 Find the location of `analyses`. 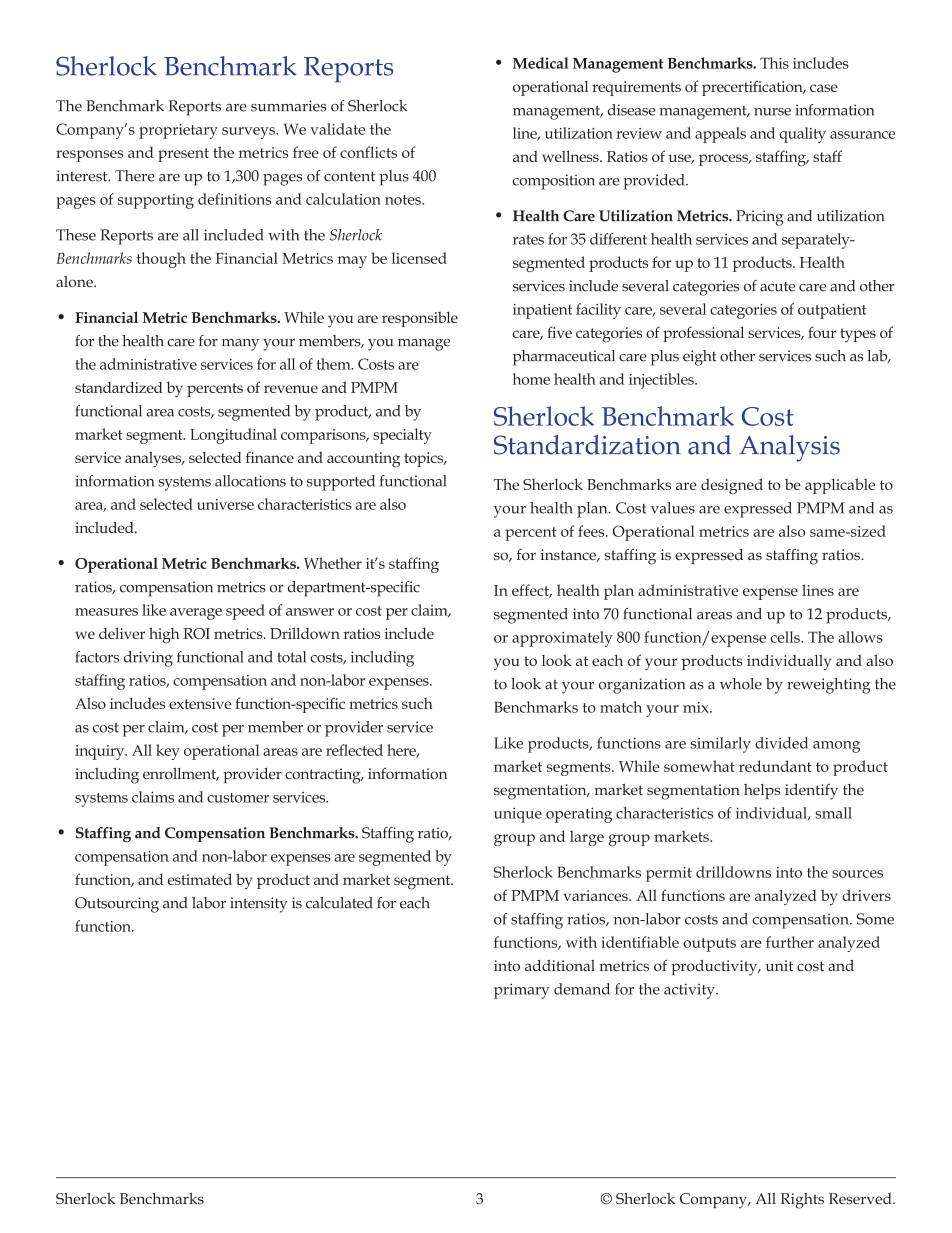

analyses is located at coordinates (154, 459).
